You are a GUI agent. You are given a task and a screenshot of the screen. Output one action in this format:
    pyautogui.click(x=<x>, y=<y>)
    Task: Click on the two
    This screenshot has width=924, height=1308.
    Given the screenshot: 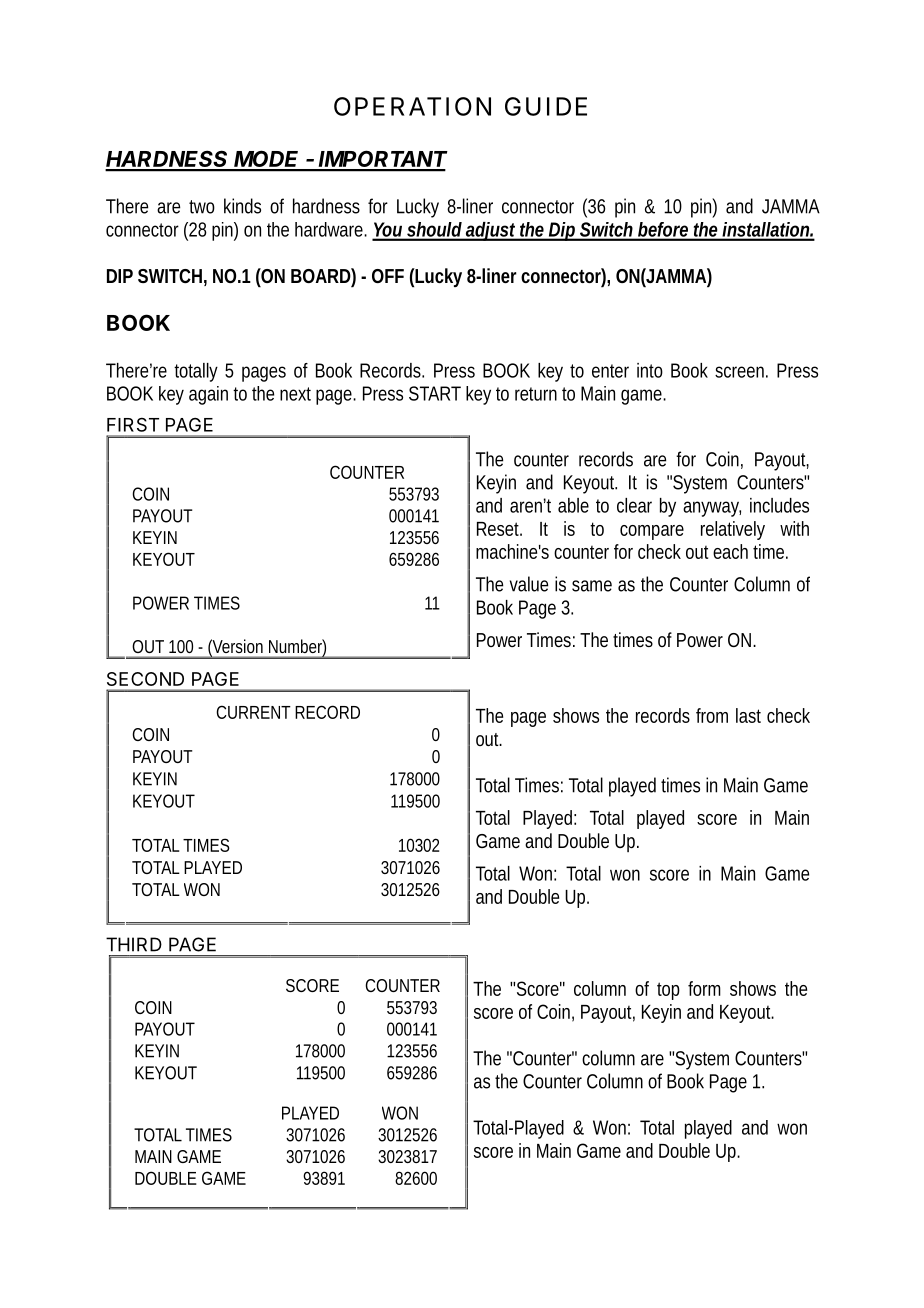 What is the action you would take?
    pyautogui.click(x=202, y=207)
